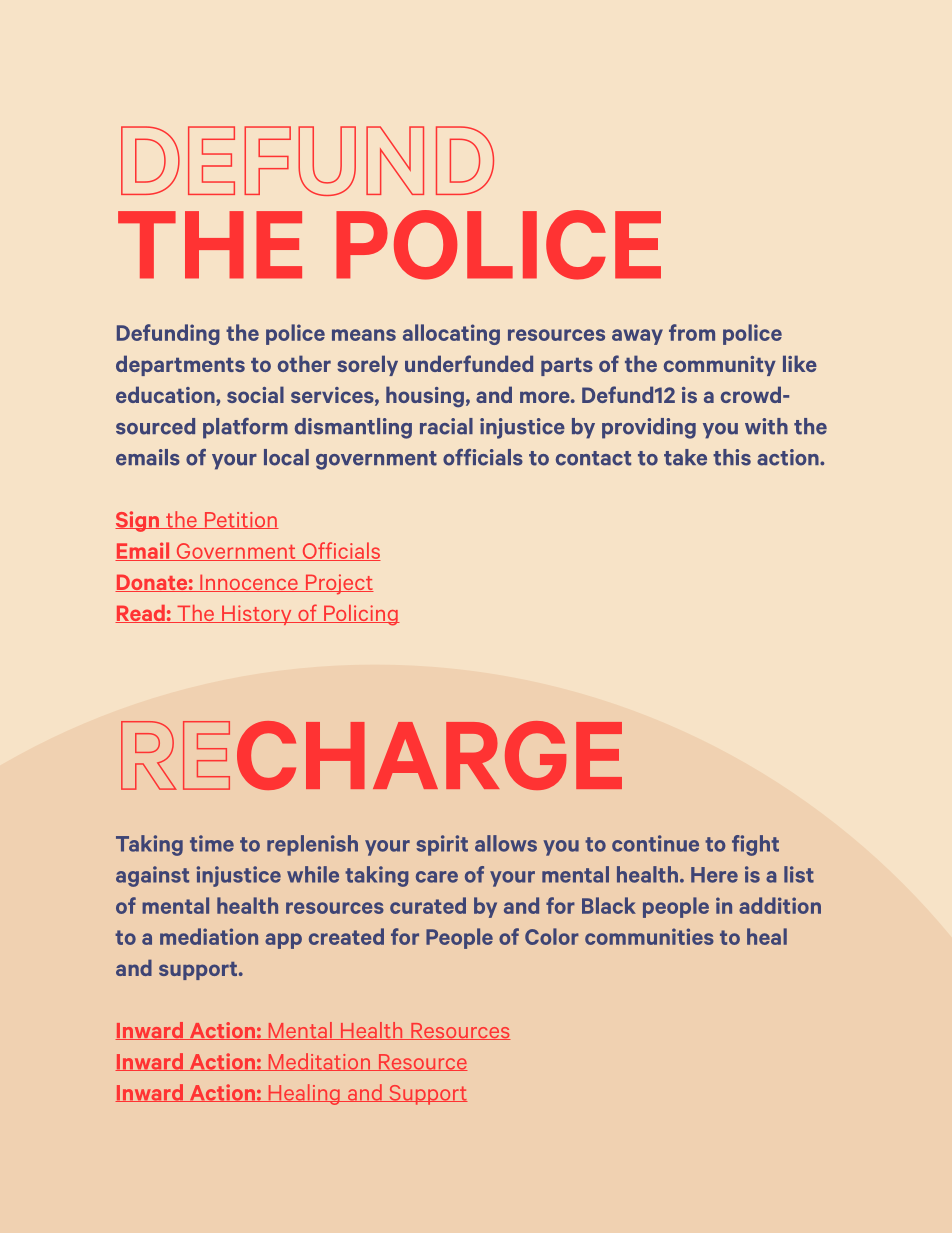 This screenshot has height=1233, width=952. What do you see at coordinates (257, 615) in the screenshot?
I see `History` at bounding box center [257, 615].
